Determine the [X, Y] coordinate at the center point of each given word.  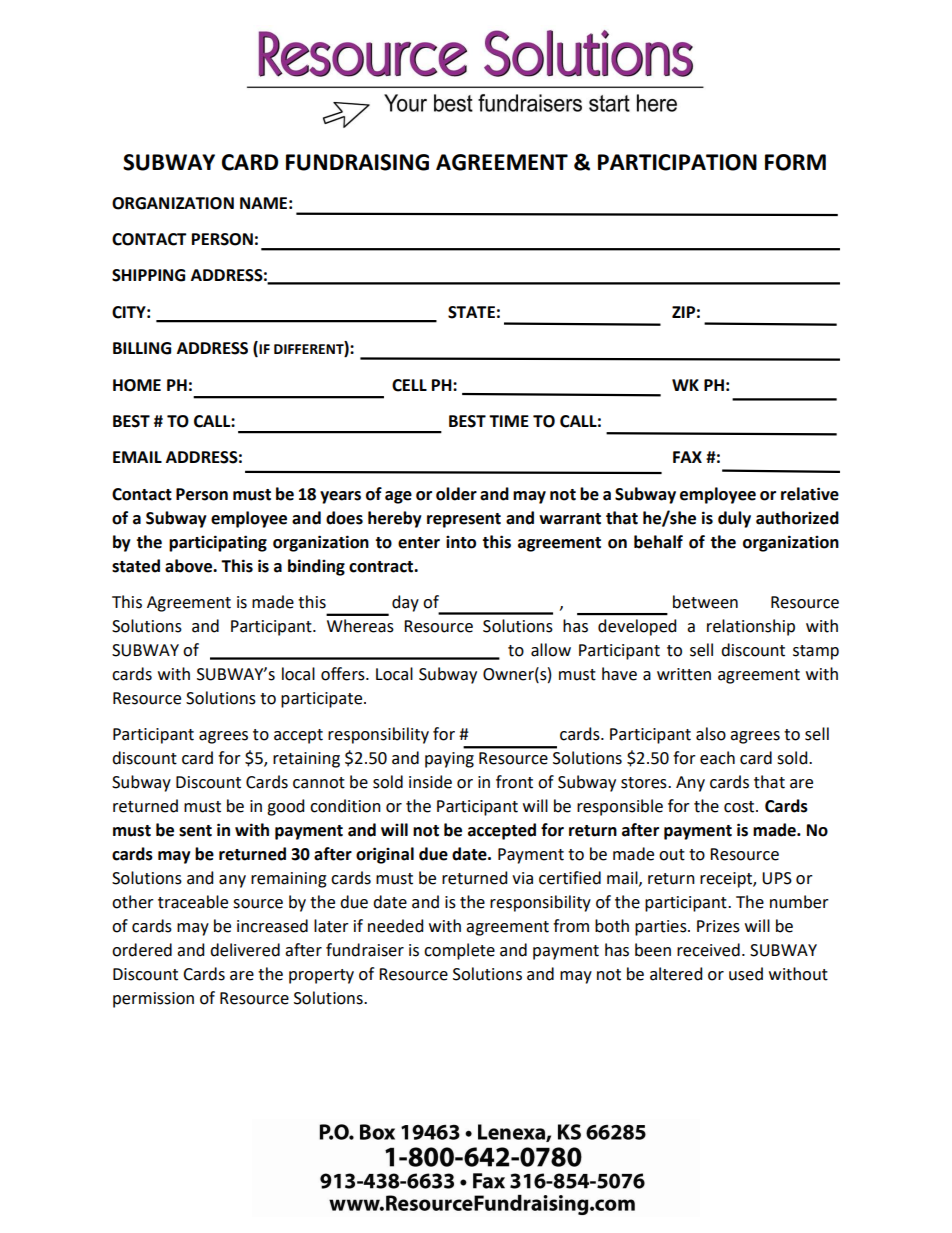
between [705, 602]
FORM [795, 162]
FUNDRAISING [357, 162]
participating [218, 543]
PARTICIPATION [677, 162]
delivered [245, 950]
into [461, 542]
